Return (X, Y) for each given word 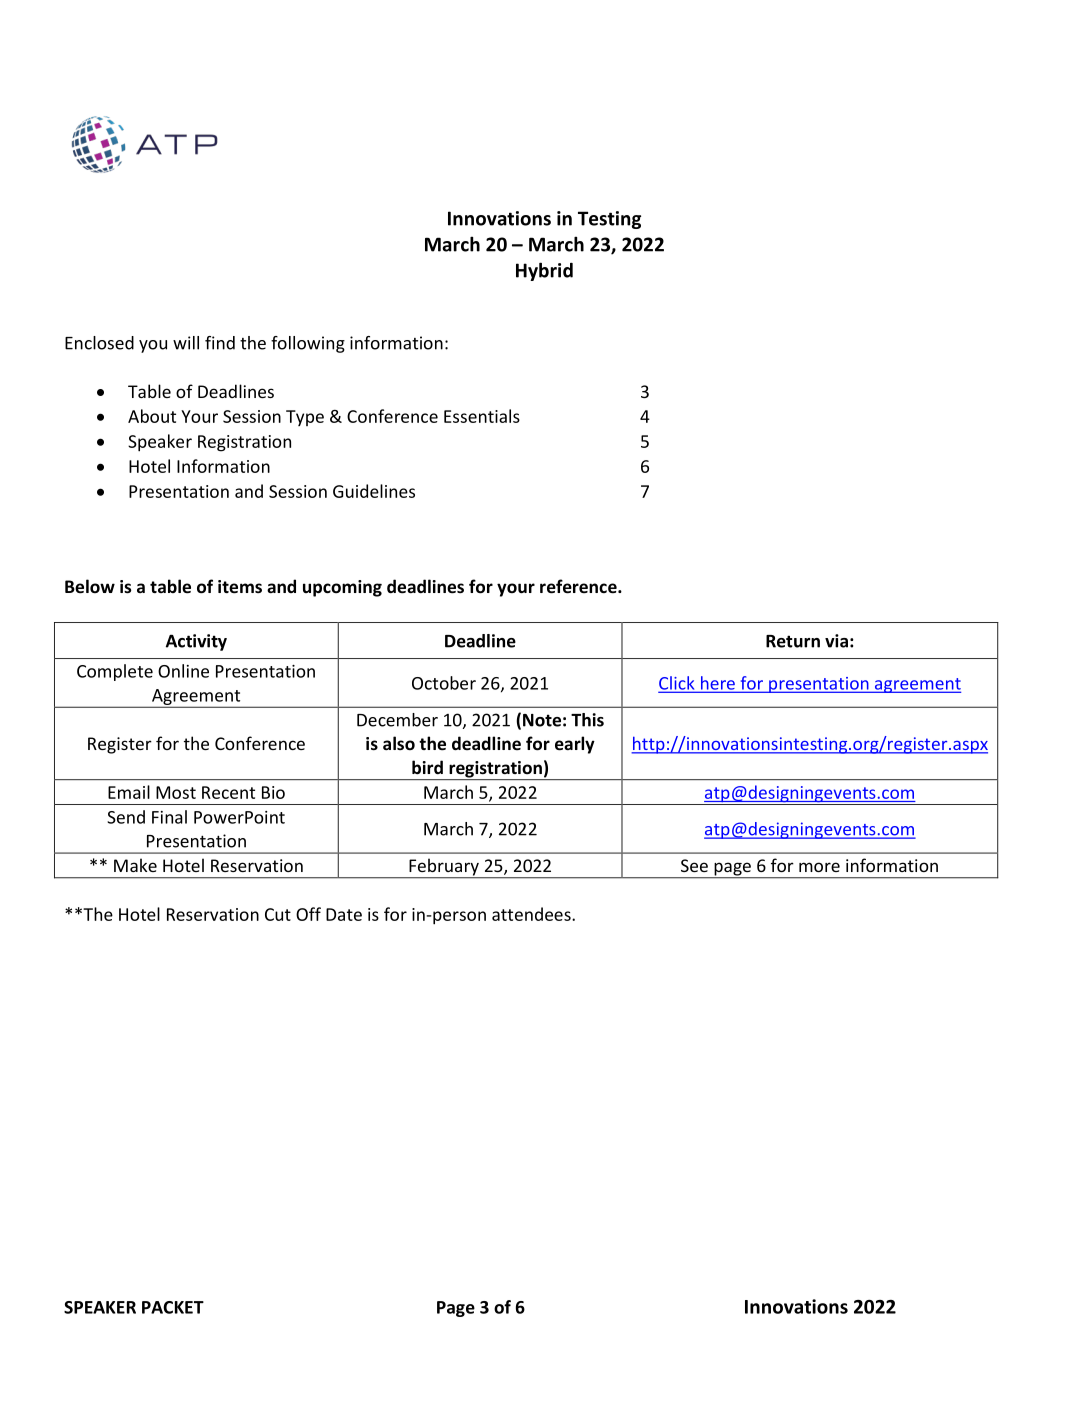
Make (135, 865)
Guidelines (374, 491)
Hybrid (544, 271)
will (186, 343)
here (717, 684)
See (694, 865)
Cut (278, 914)
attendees (532, 914)
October (444, 683)
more (819, 867)
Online (183, 671)
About (152, 416)
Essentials (482, 416)
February (444, 868)
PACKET (173, 1307)
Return (793, 641)
